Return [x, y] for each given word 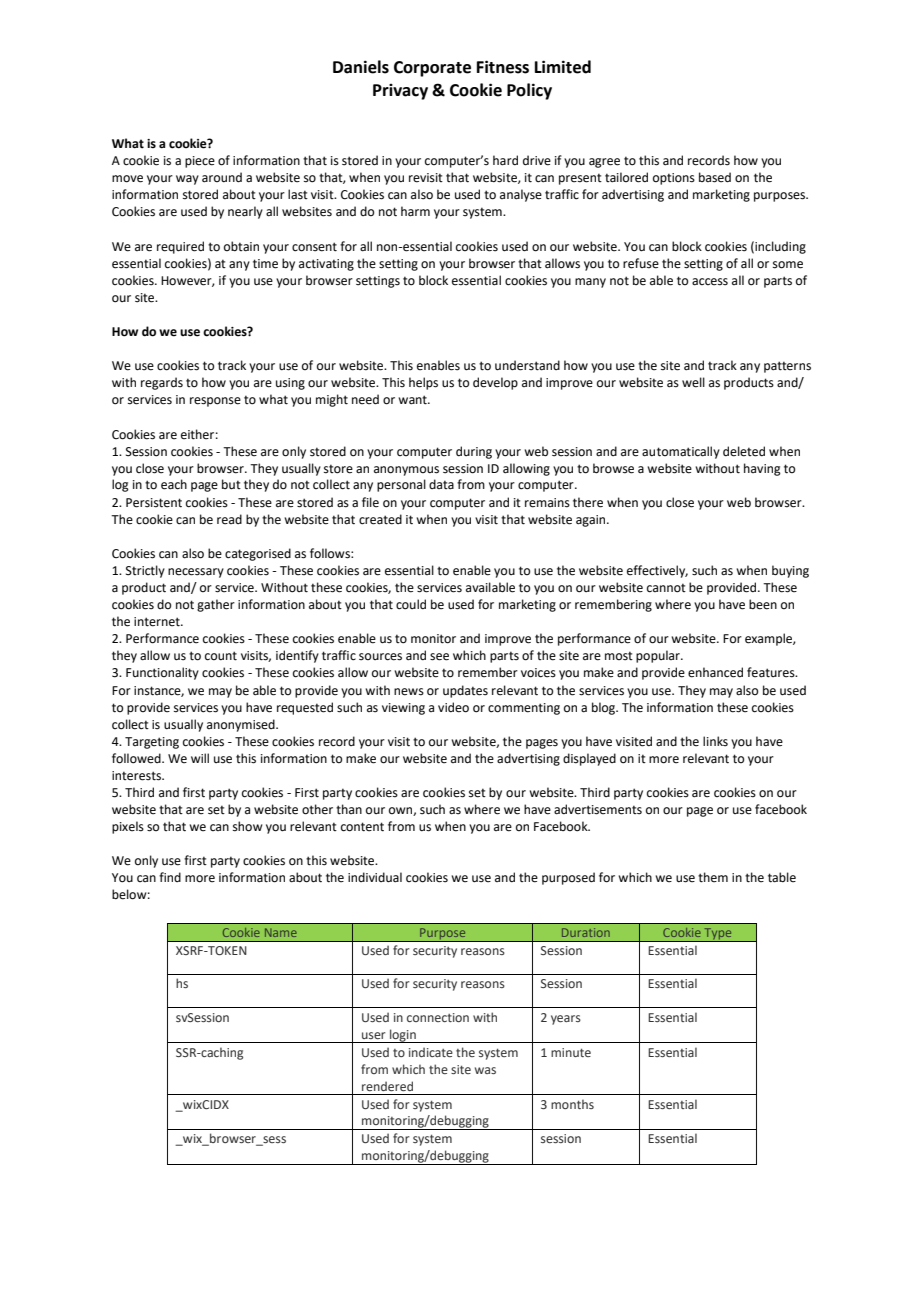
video [453, 707]
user [374, 1035]
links [715, 741]
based [715, 177]
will [200, 758]
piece [200, 162]
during [474, 452]
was [485, 1070]
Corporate [432, 69]
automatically [681, 452]
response [215, 402]
